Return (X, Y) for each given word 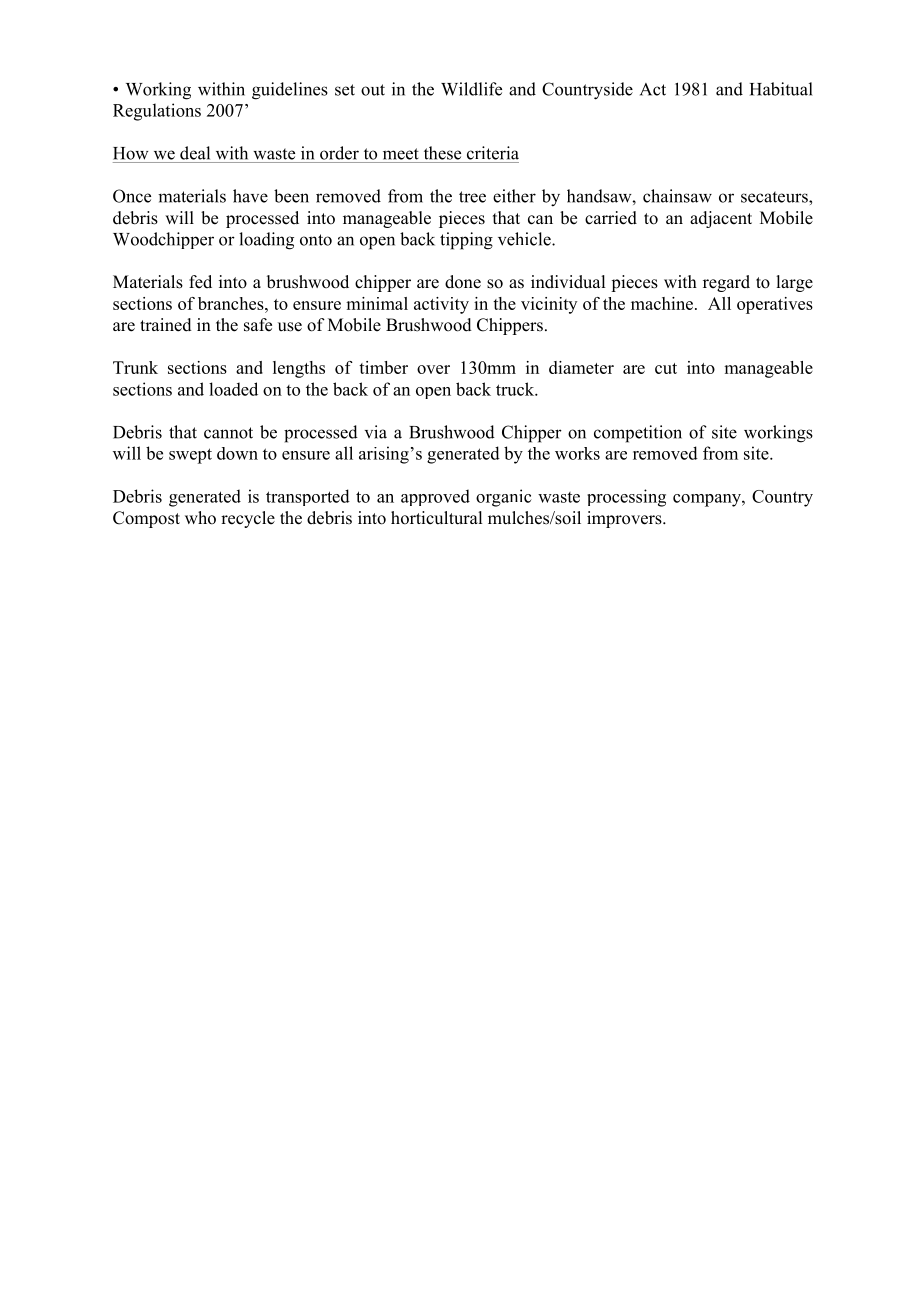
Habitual (781, 89)
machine (662, 303)
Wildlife (471, 89)
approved (435, 497)
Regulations (157, 112)
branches (232, 303)
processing (626, 498)
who (200, 518)
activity (441, 305)
